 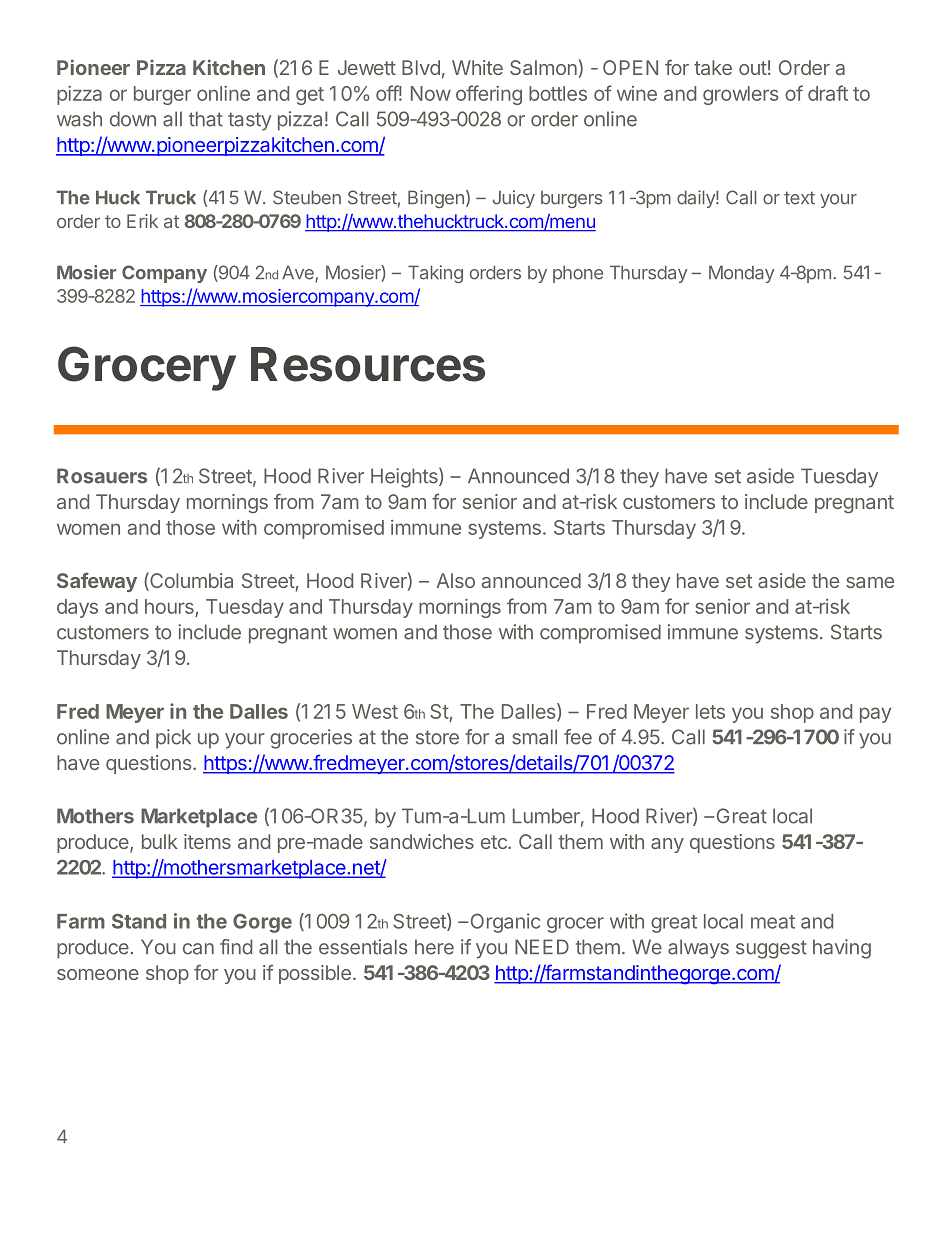 What do you see at coordinates (97, 582) in the image?
I see `Safeway` at bounding box center [97, 582].
